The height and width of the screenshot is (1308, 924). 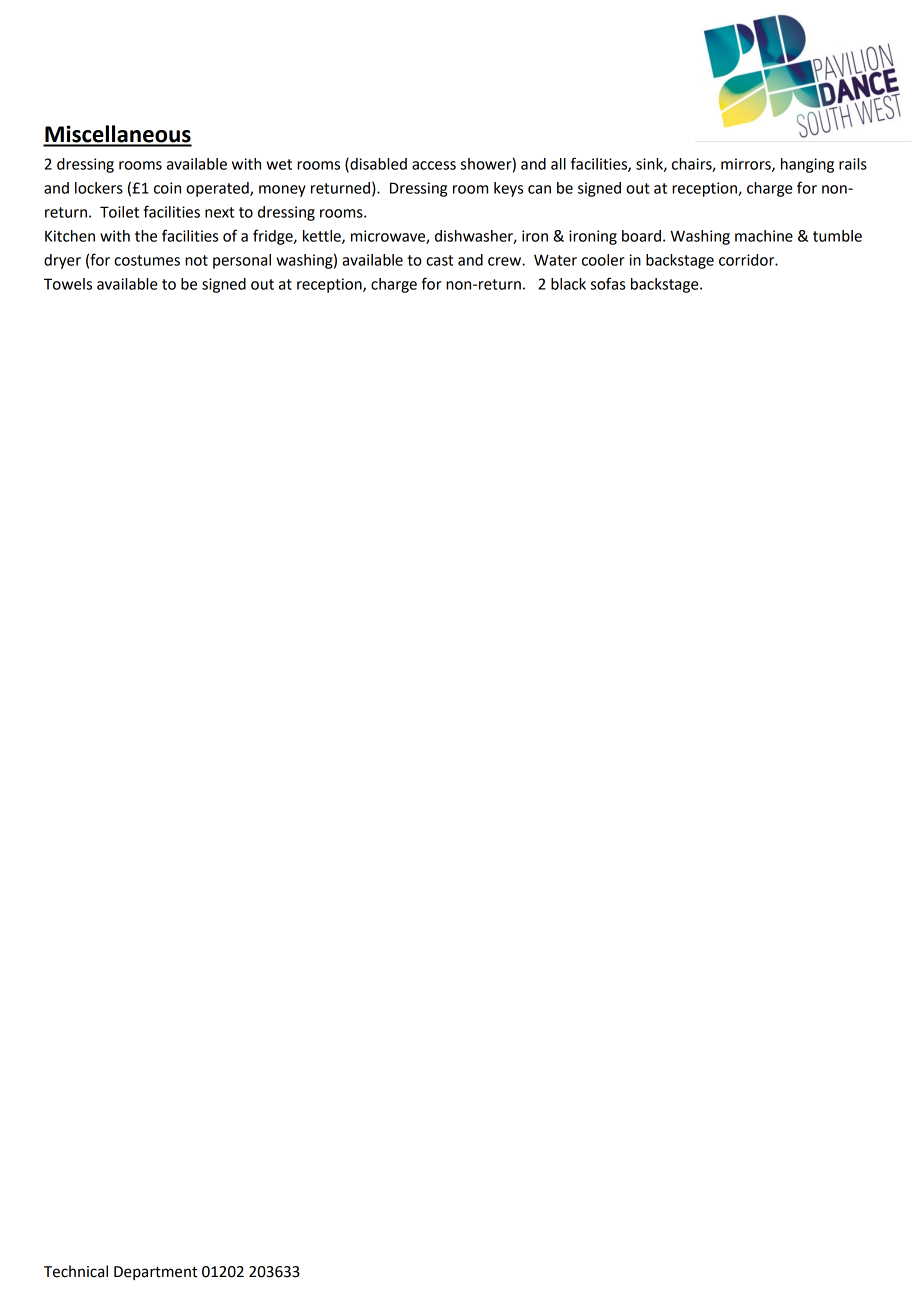 What do you see at coordinates (434, 165) in the screenshot?
I see `access` at bounding box center [434, 165].
